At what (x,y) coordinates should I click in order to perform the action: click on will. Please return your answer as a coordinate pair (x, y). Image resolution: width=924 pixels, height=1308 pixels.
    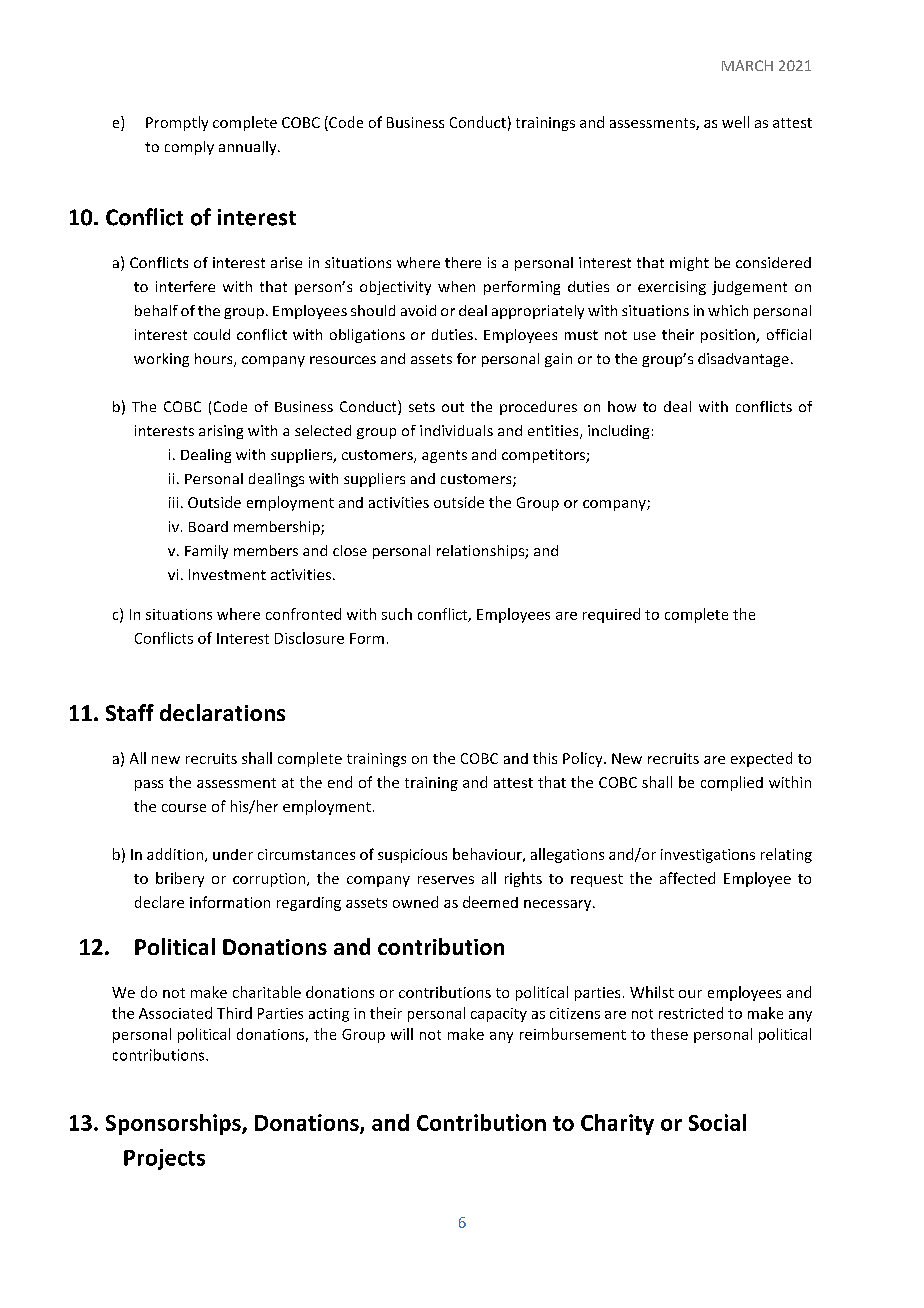
    Looking at the image, I should click on (402, 1034).
